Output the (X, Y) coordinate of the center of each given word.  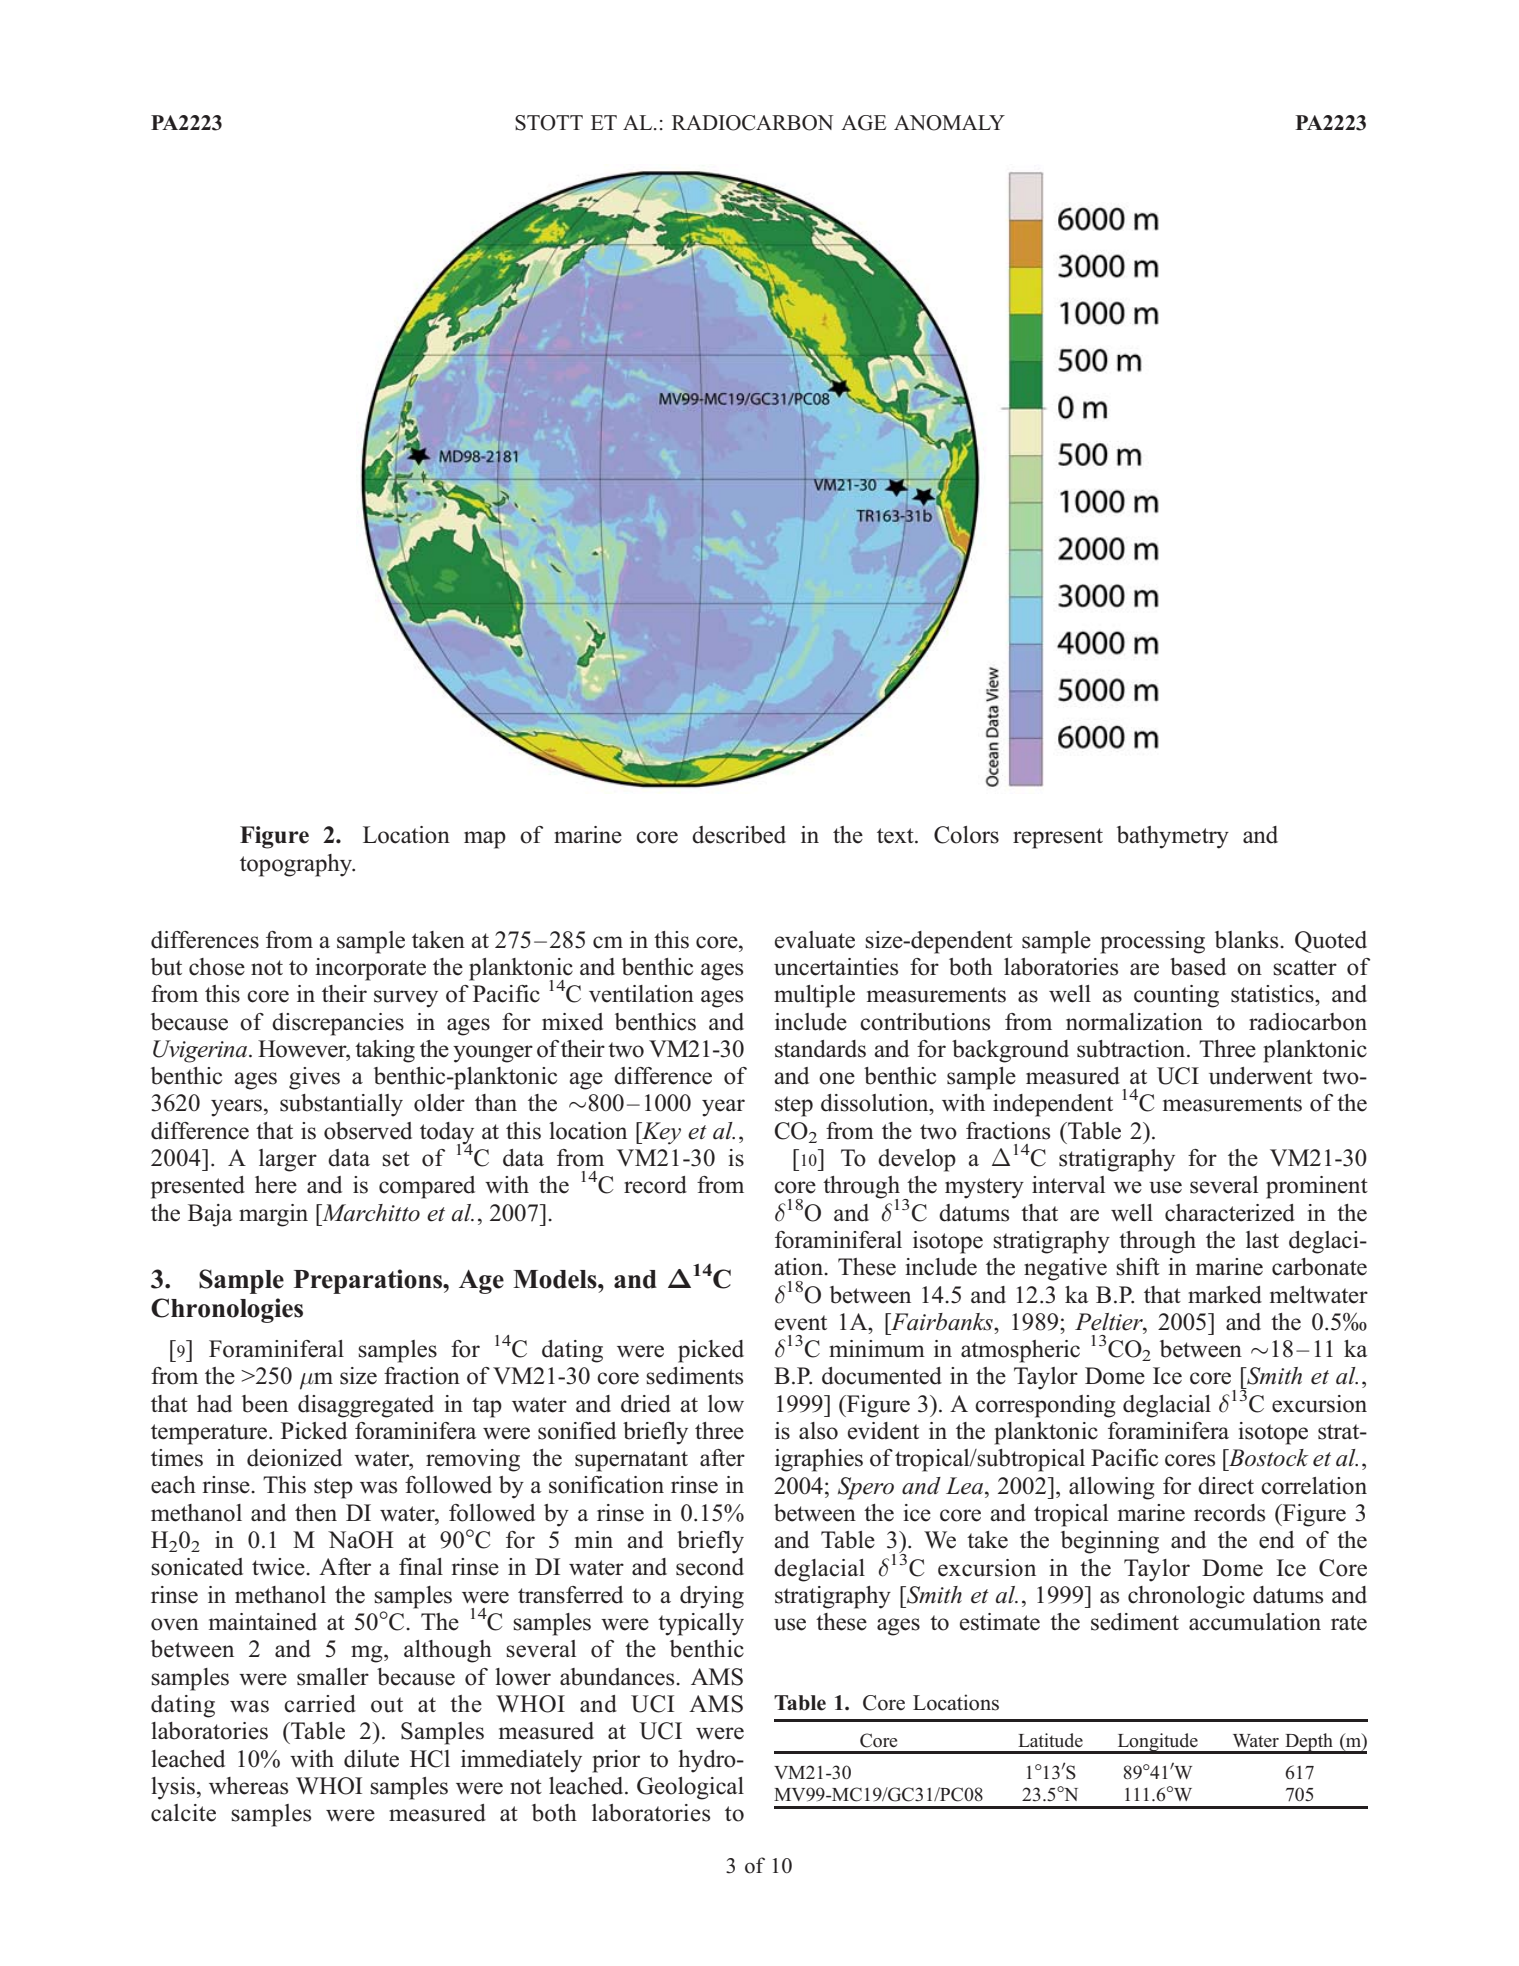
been (265, 1404)
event (801, 1323)
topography (297, 865)
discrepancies (338, 1024)
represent (1058, 838)
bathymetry (1173, 837)
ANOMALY (949, 123)
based (1198, 967)
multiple (814, 996)
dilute (371, 1759)
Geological (690, 1788)
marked (1225, 1295)
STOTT (549, 123)
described (739, 835)
